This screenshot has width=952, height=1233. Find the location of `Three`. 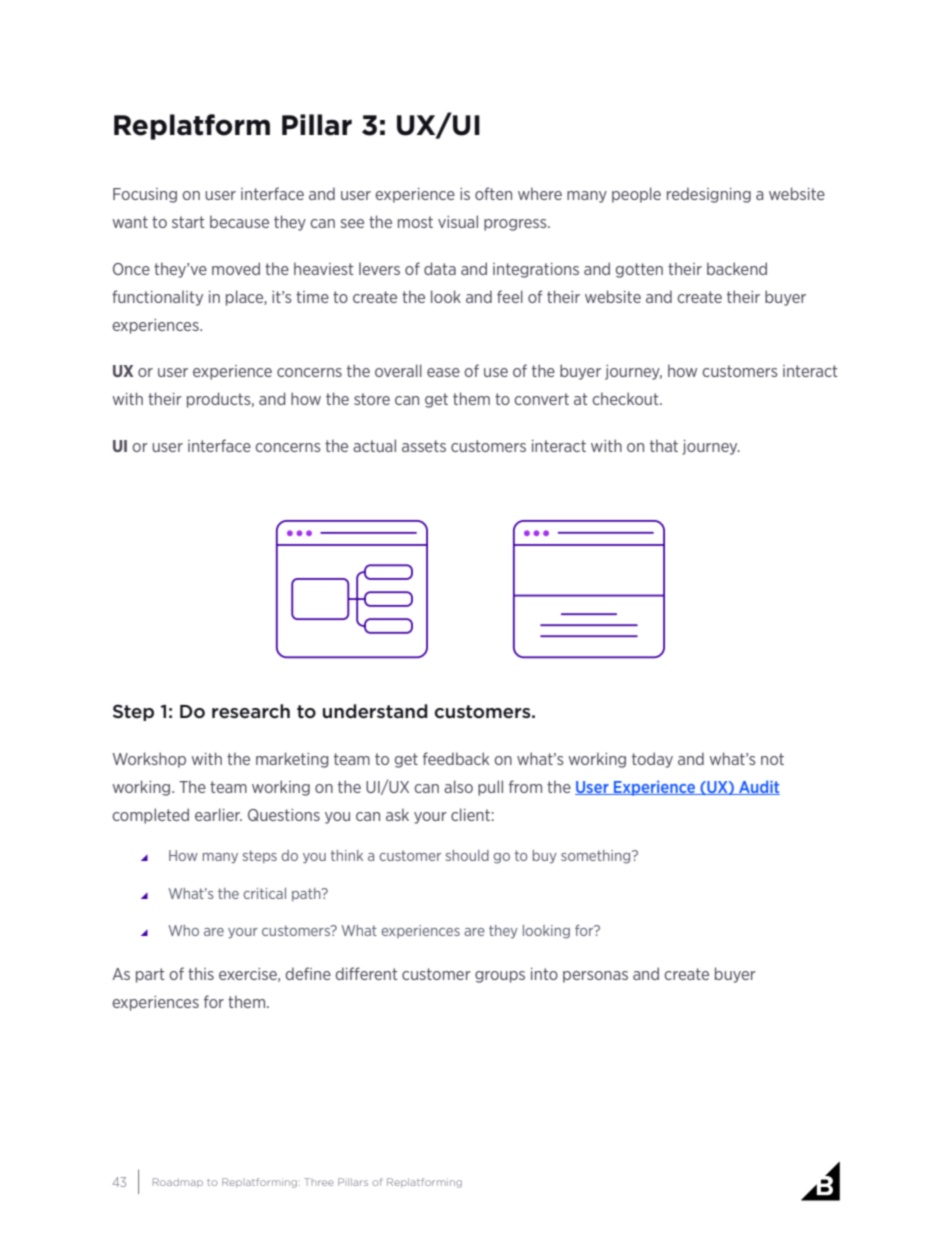

Three is located at coordinates (319, 1182).
